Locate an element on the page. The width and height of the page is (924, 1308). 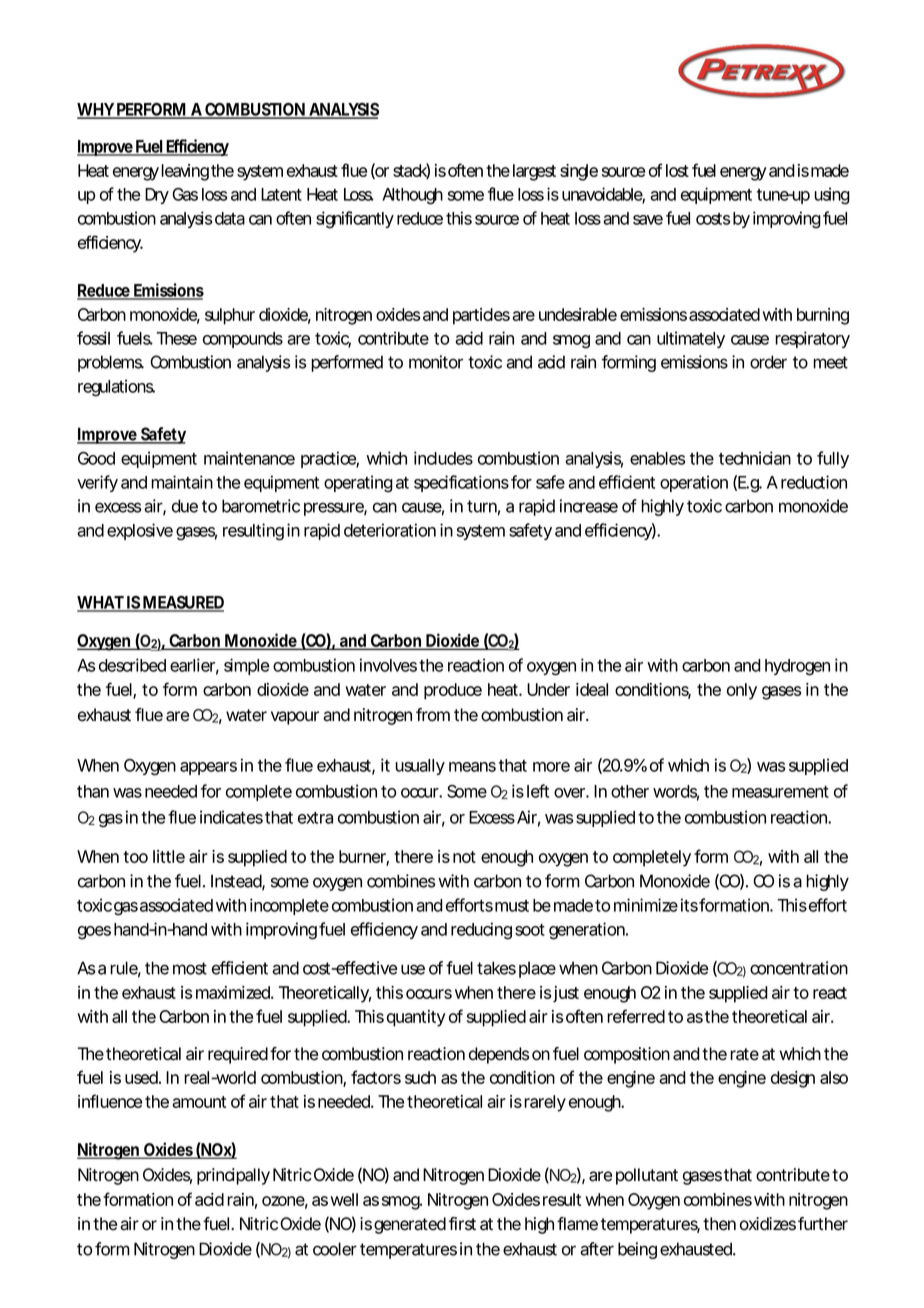
first is located at coordinates (462, 1224).
